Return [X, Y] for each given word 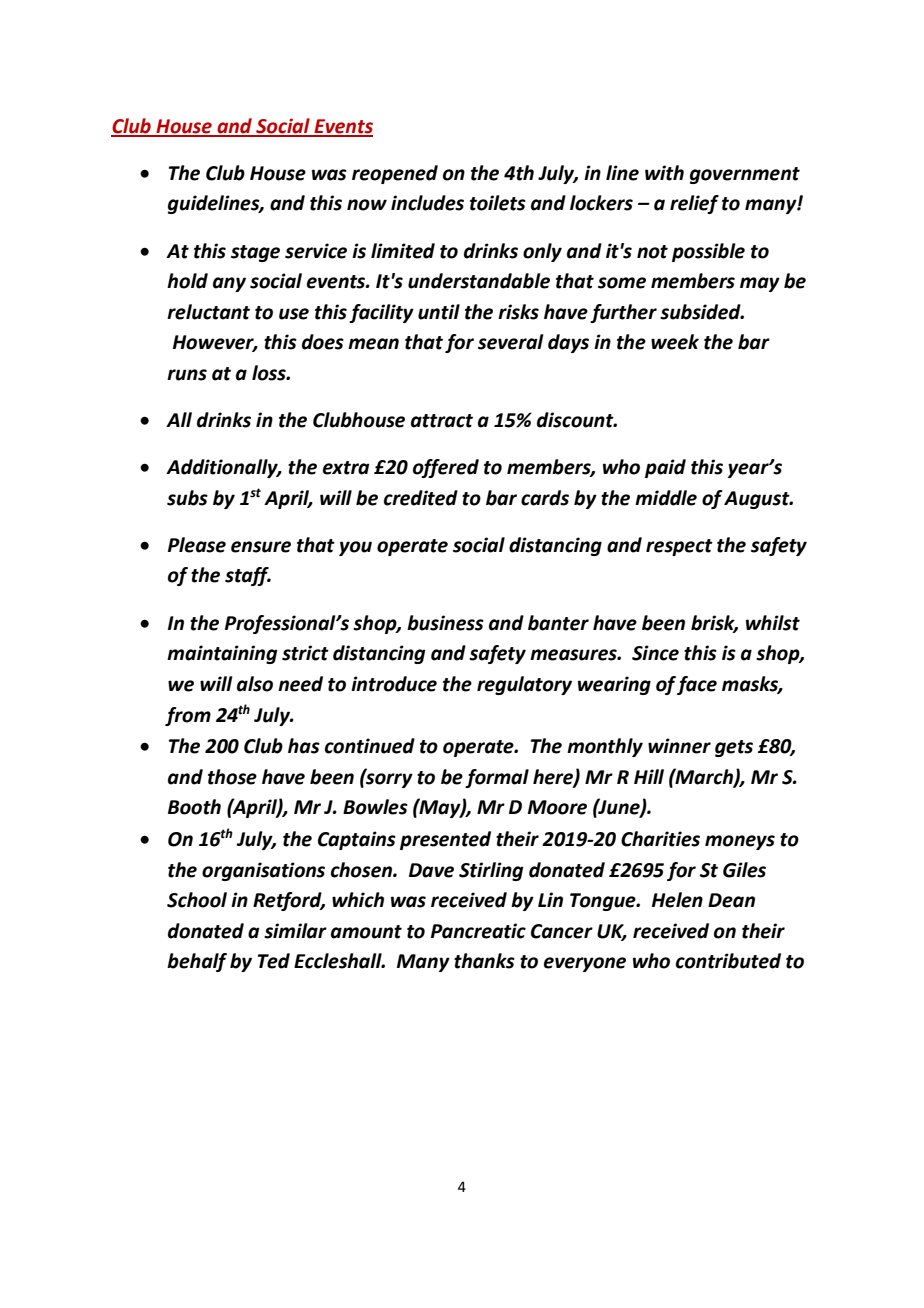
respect [679, 547]
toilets [498, 203]
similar [295, 931]
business [445, 623]
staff [248, 576]
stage [255, 253]
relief [694, 204]
